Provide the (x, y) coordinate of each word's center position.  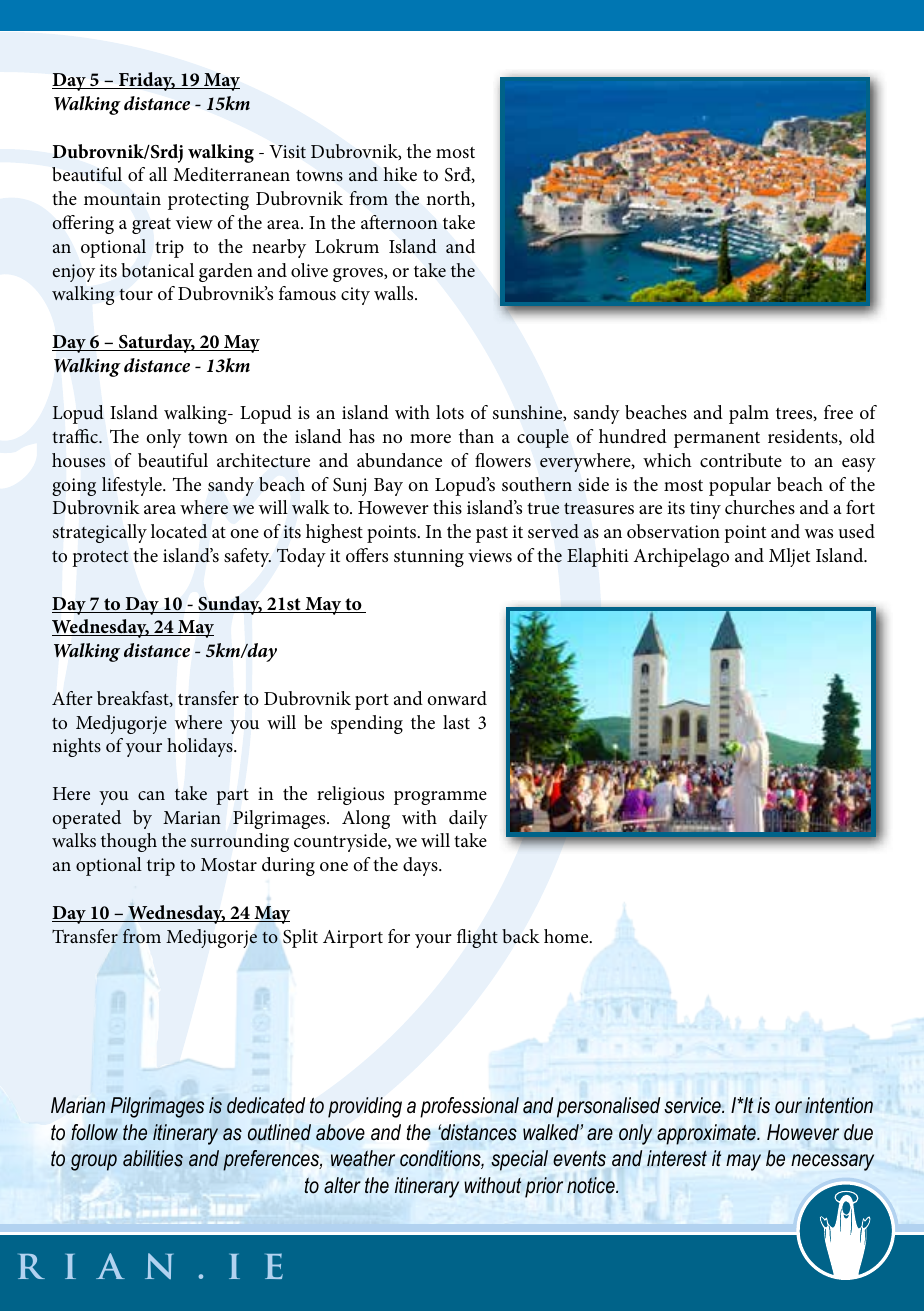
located (179, 531)
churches (760, 507)
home (567, 936)
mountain (122, 199)
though (129, 842)
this (447, 507)
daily (468, 819)
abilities (153, 1158)
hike (400, 174)
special (519, 1160)
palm (749, 414)
